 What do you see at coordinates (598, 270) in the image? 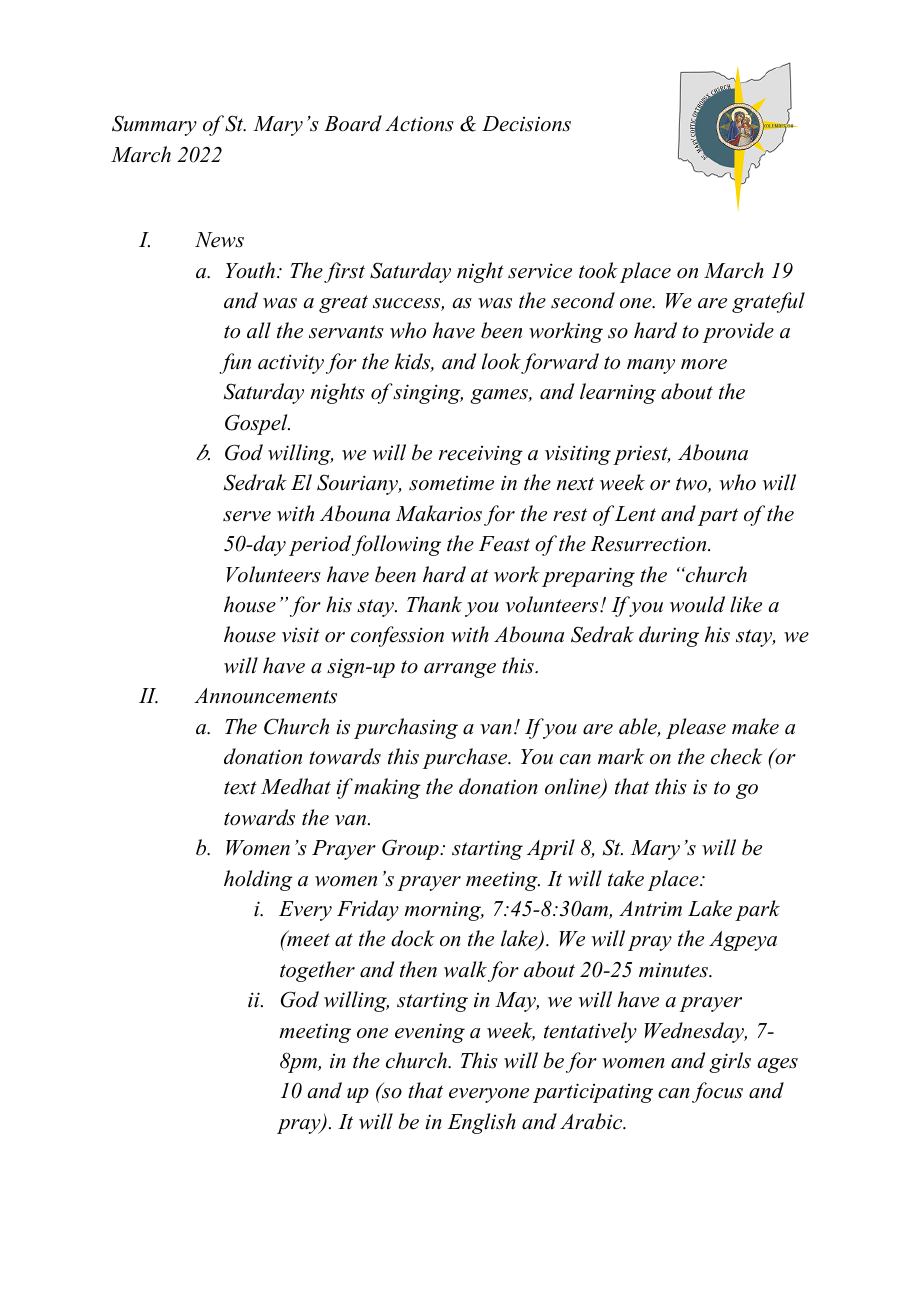
I see `took` at bounding box center [598, 270].
